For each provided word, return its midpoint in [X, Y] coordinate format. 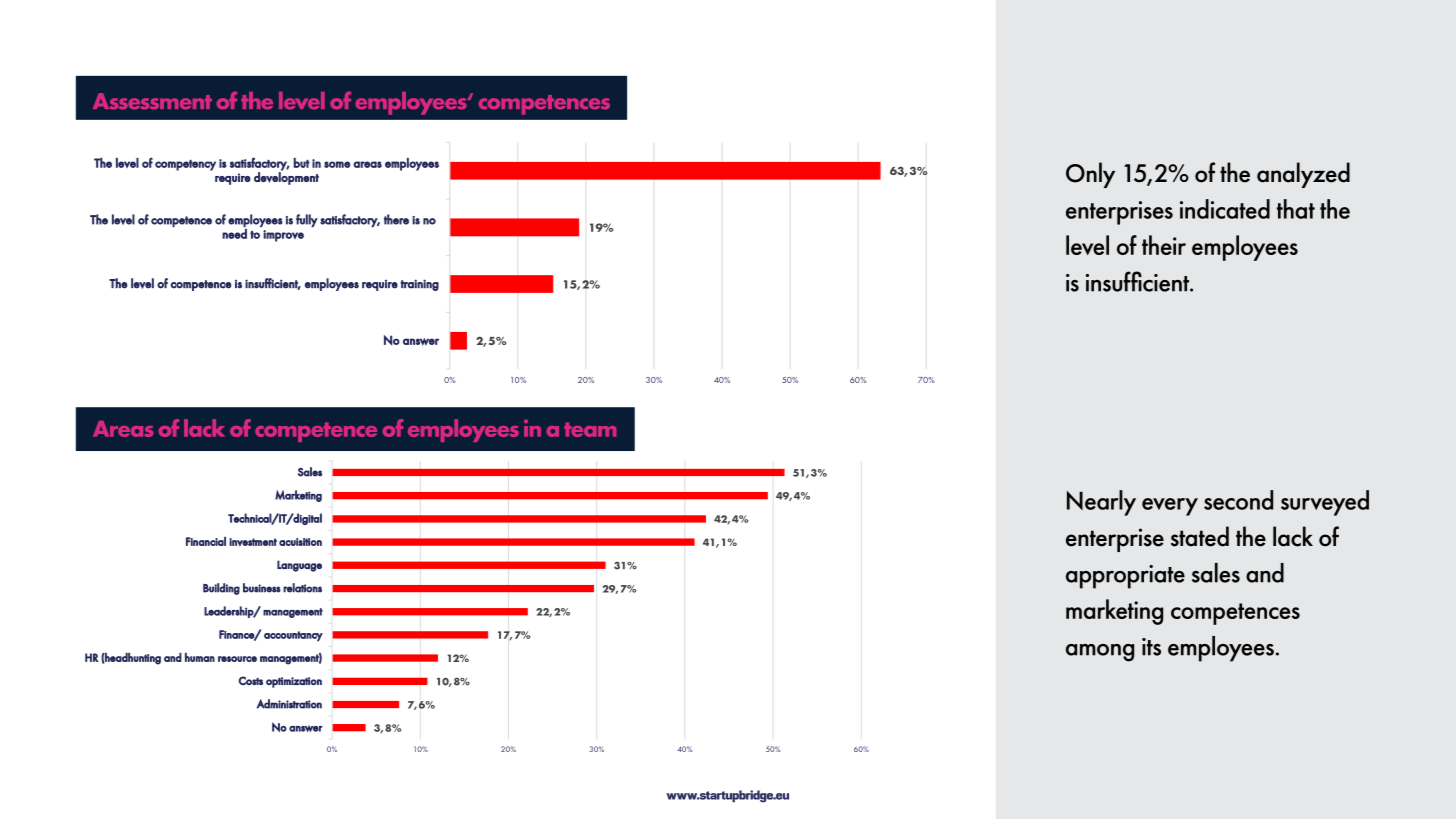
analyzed [1303, 175]
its [1151, 647]
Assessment [152, 101]
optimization [294, 682]
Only [1090, 175]
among [1100, 653]
